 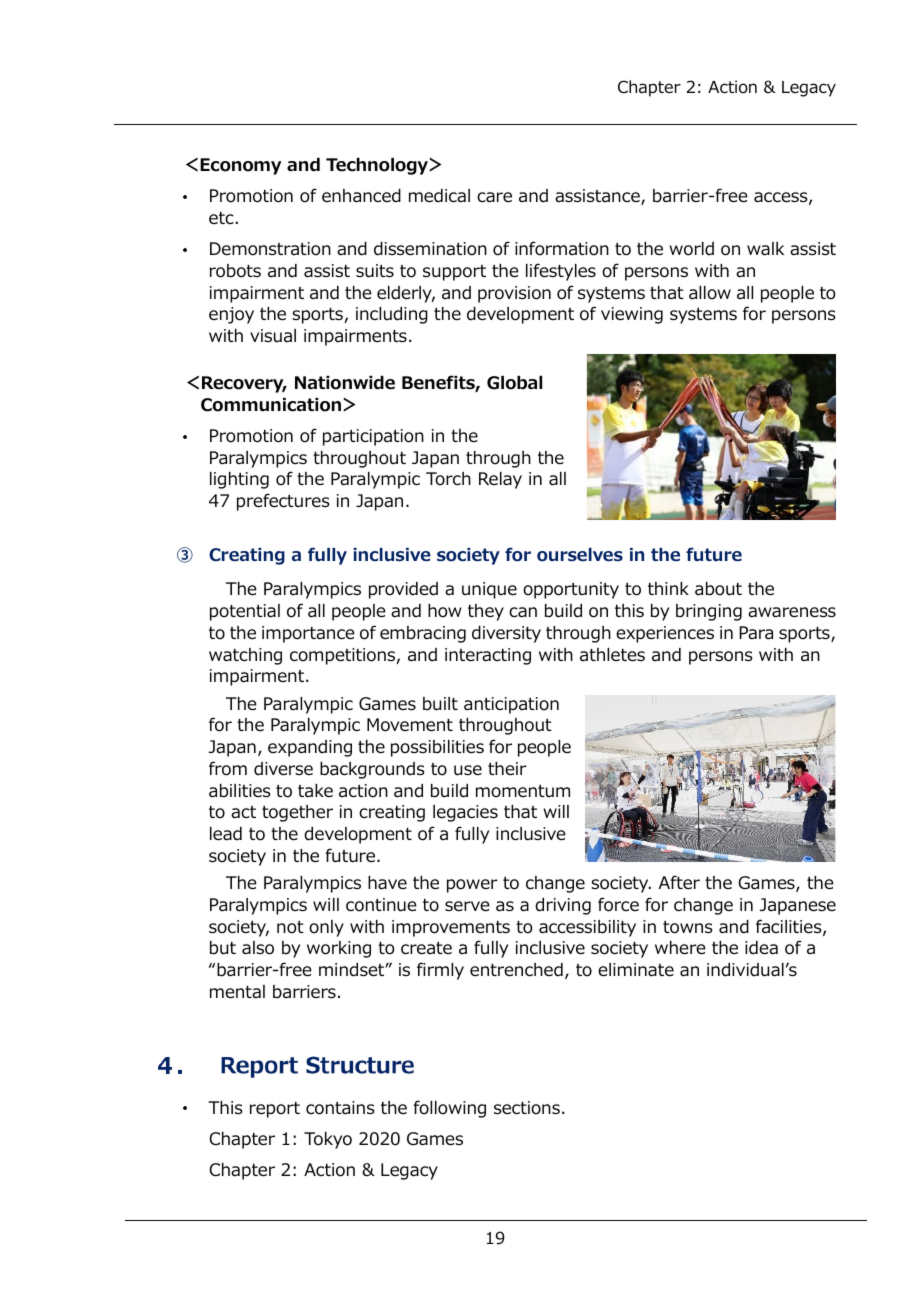 I want to click on interacting, so click(x=488, y=656).
